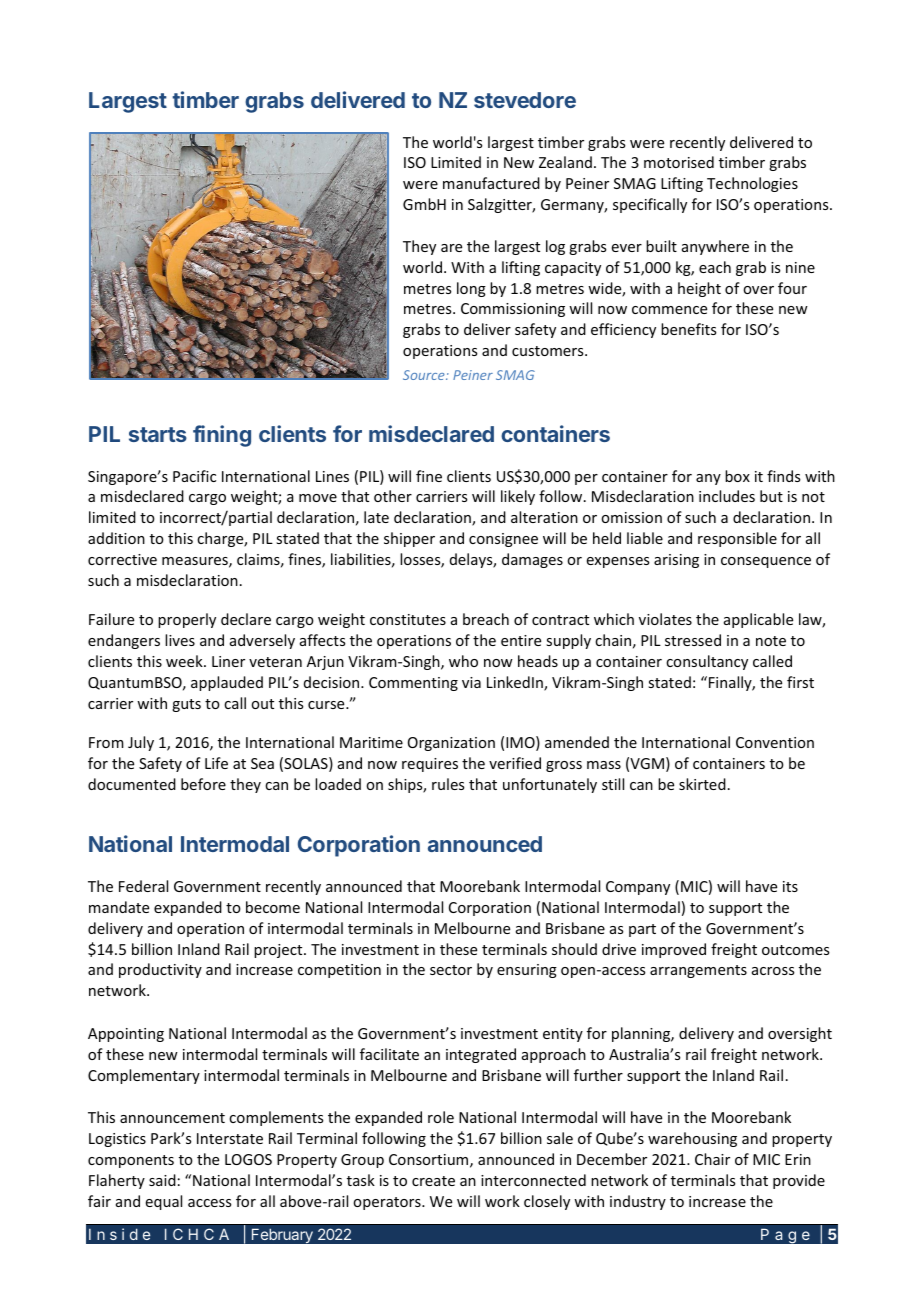  Describe the element at coordinates (433, 1181) in the screenshot. I see `create` at that location.
